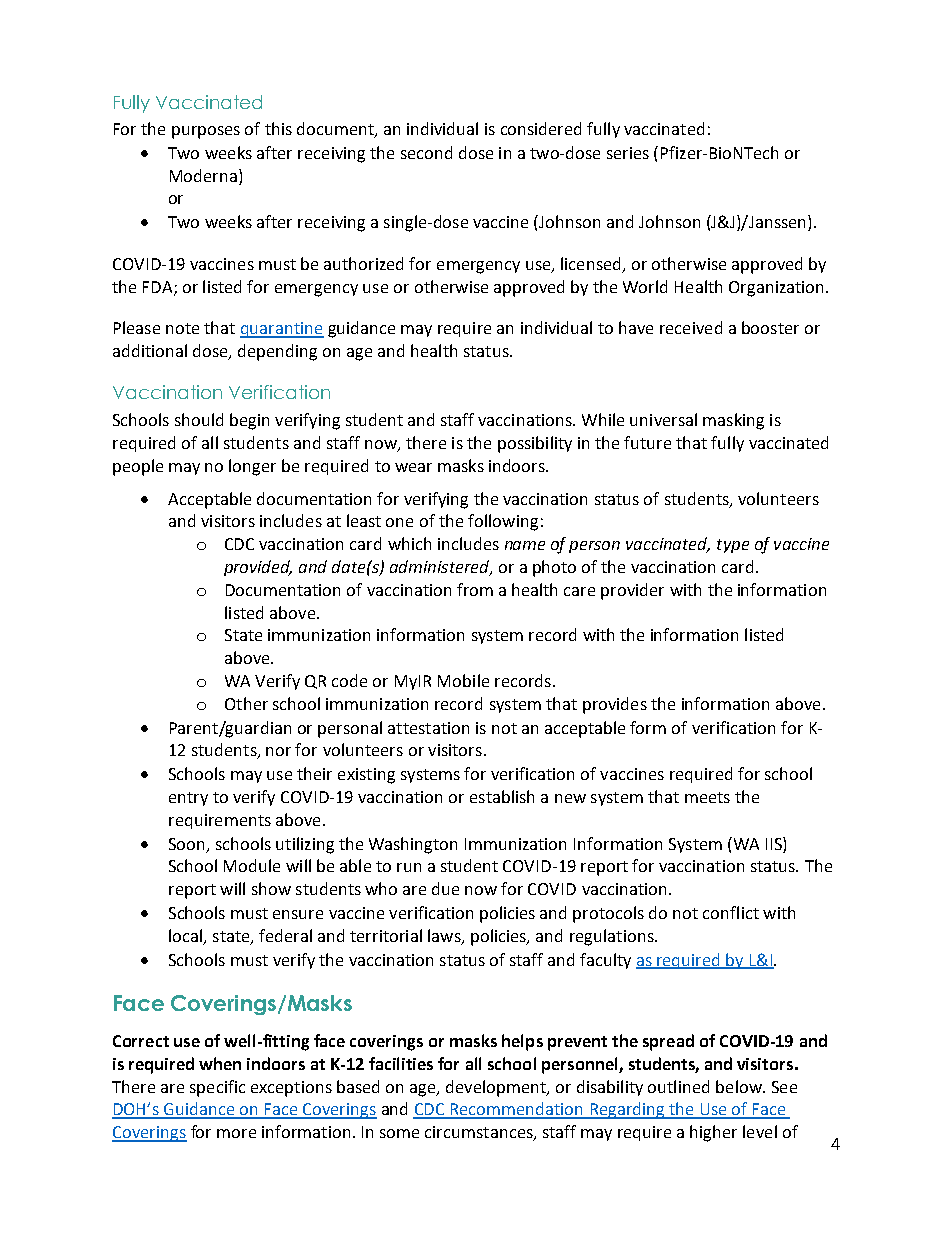 The image size is (952, 1233). Describe the element at coordinates (647, 442) in the screenshot. I see `future` at that location.
